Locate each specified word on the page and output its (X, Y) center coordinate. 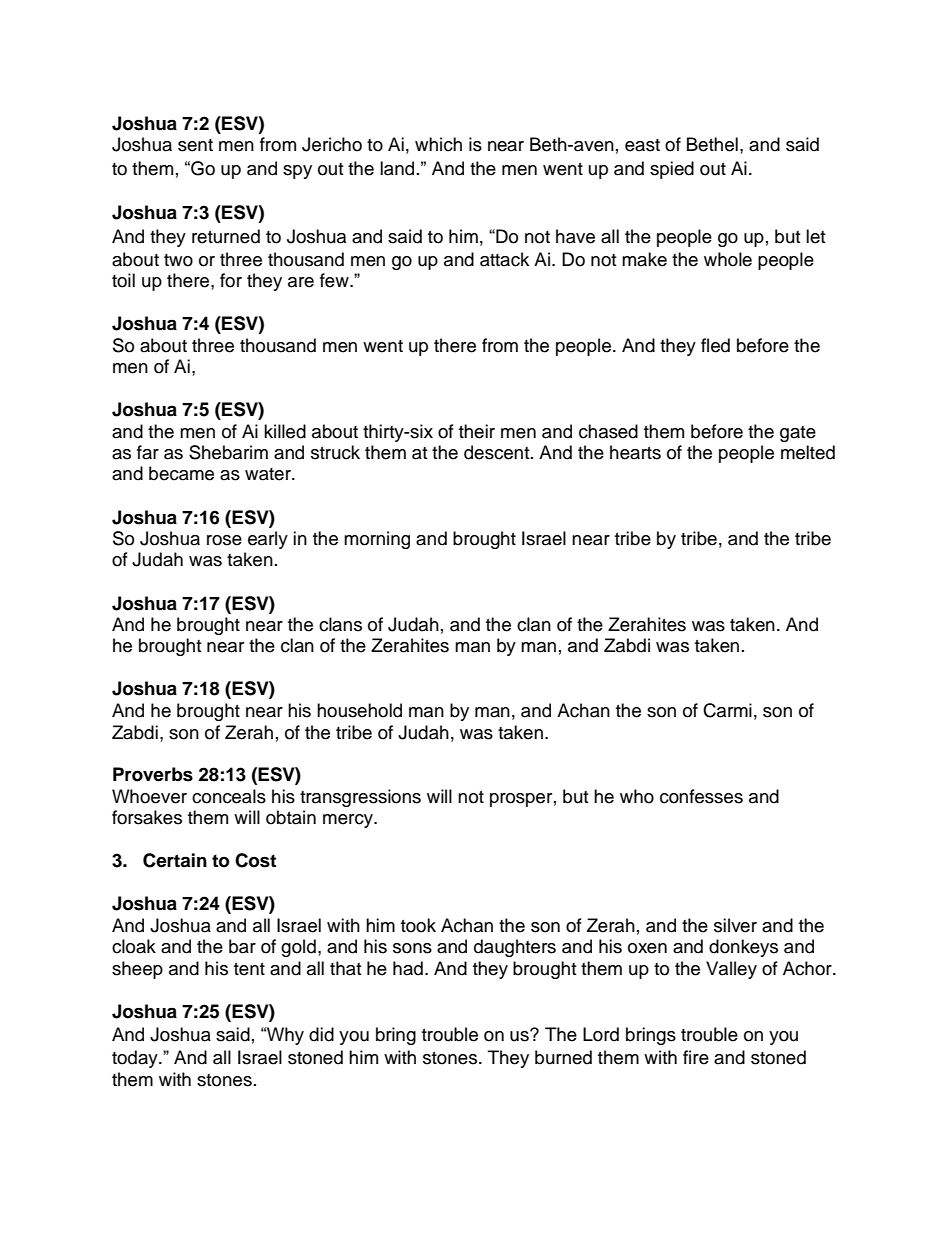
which (438, 144)
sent (195, 145)
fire (696, 1057)
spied (672, 170)
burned (563, 1057)
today (136, 1059)
